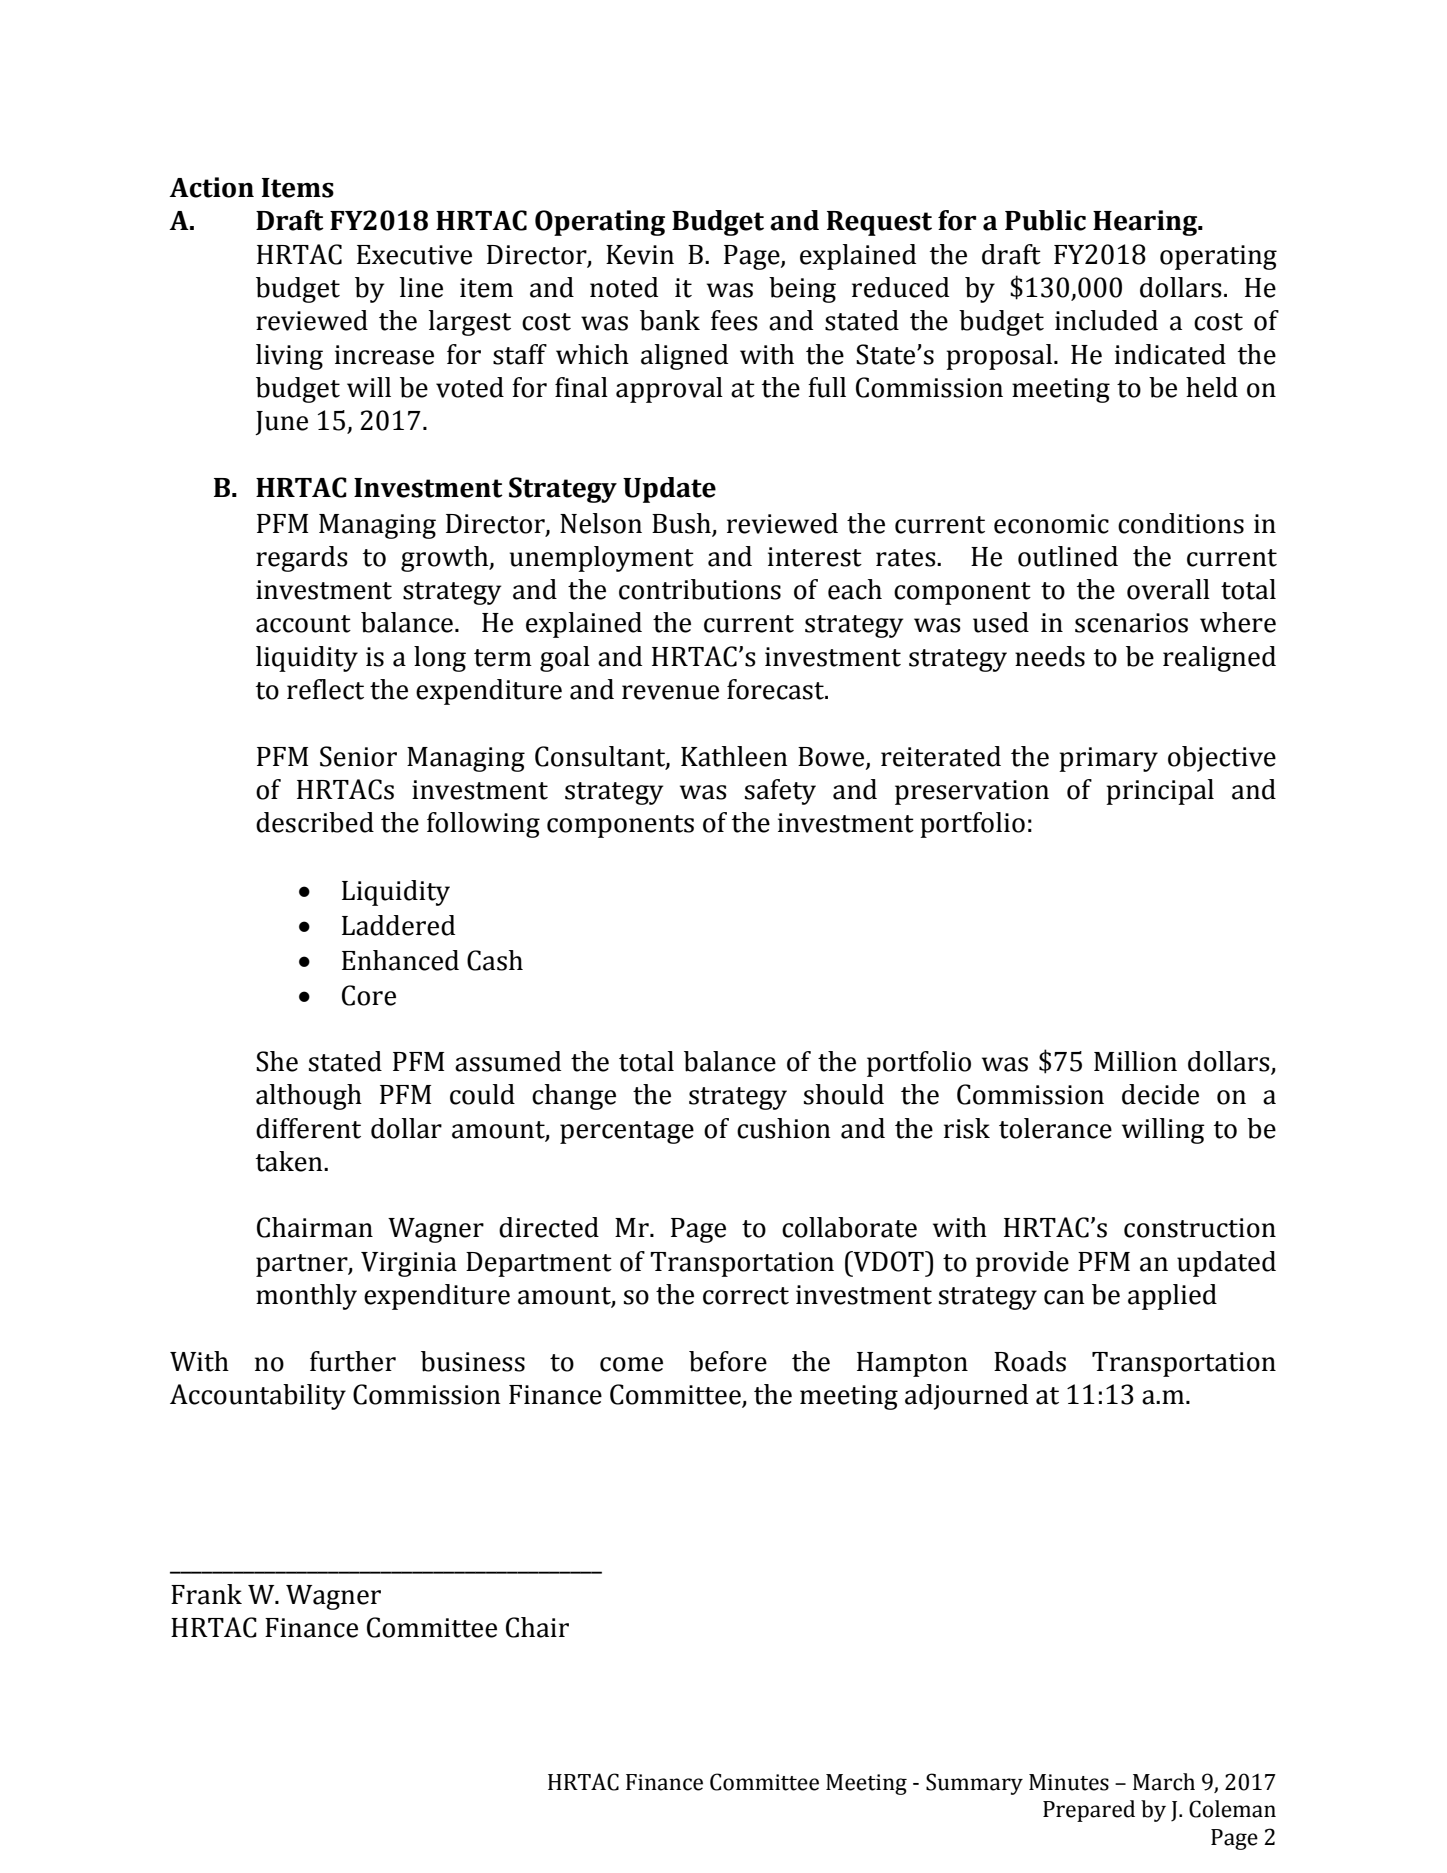  What do you see at coordinates (1135, 1061) in the screenshot?
I see `Million` at bounding box center [1135, 1061].
